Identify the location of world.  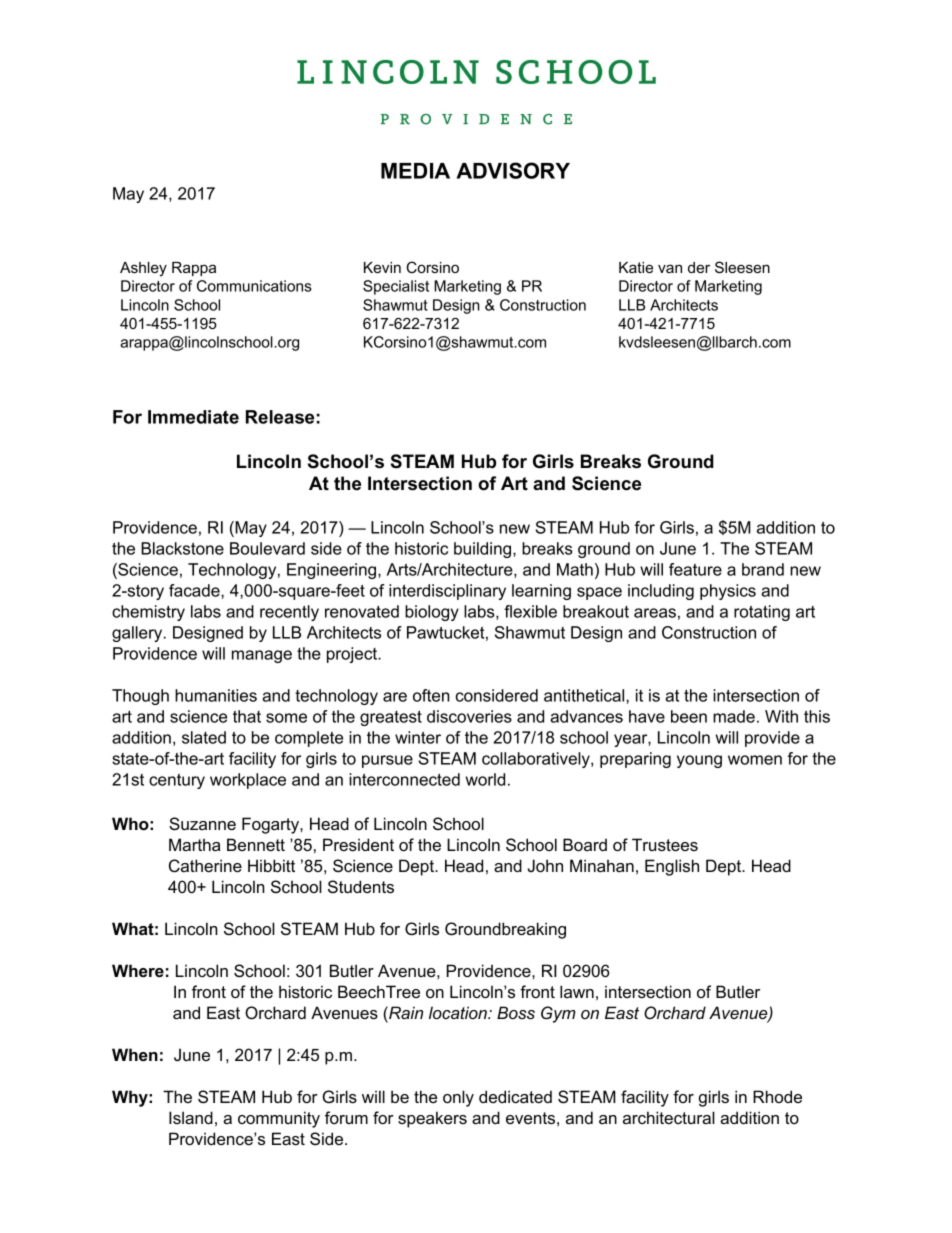
(485, 779).
